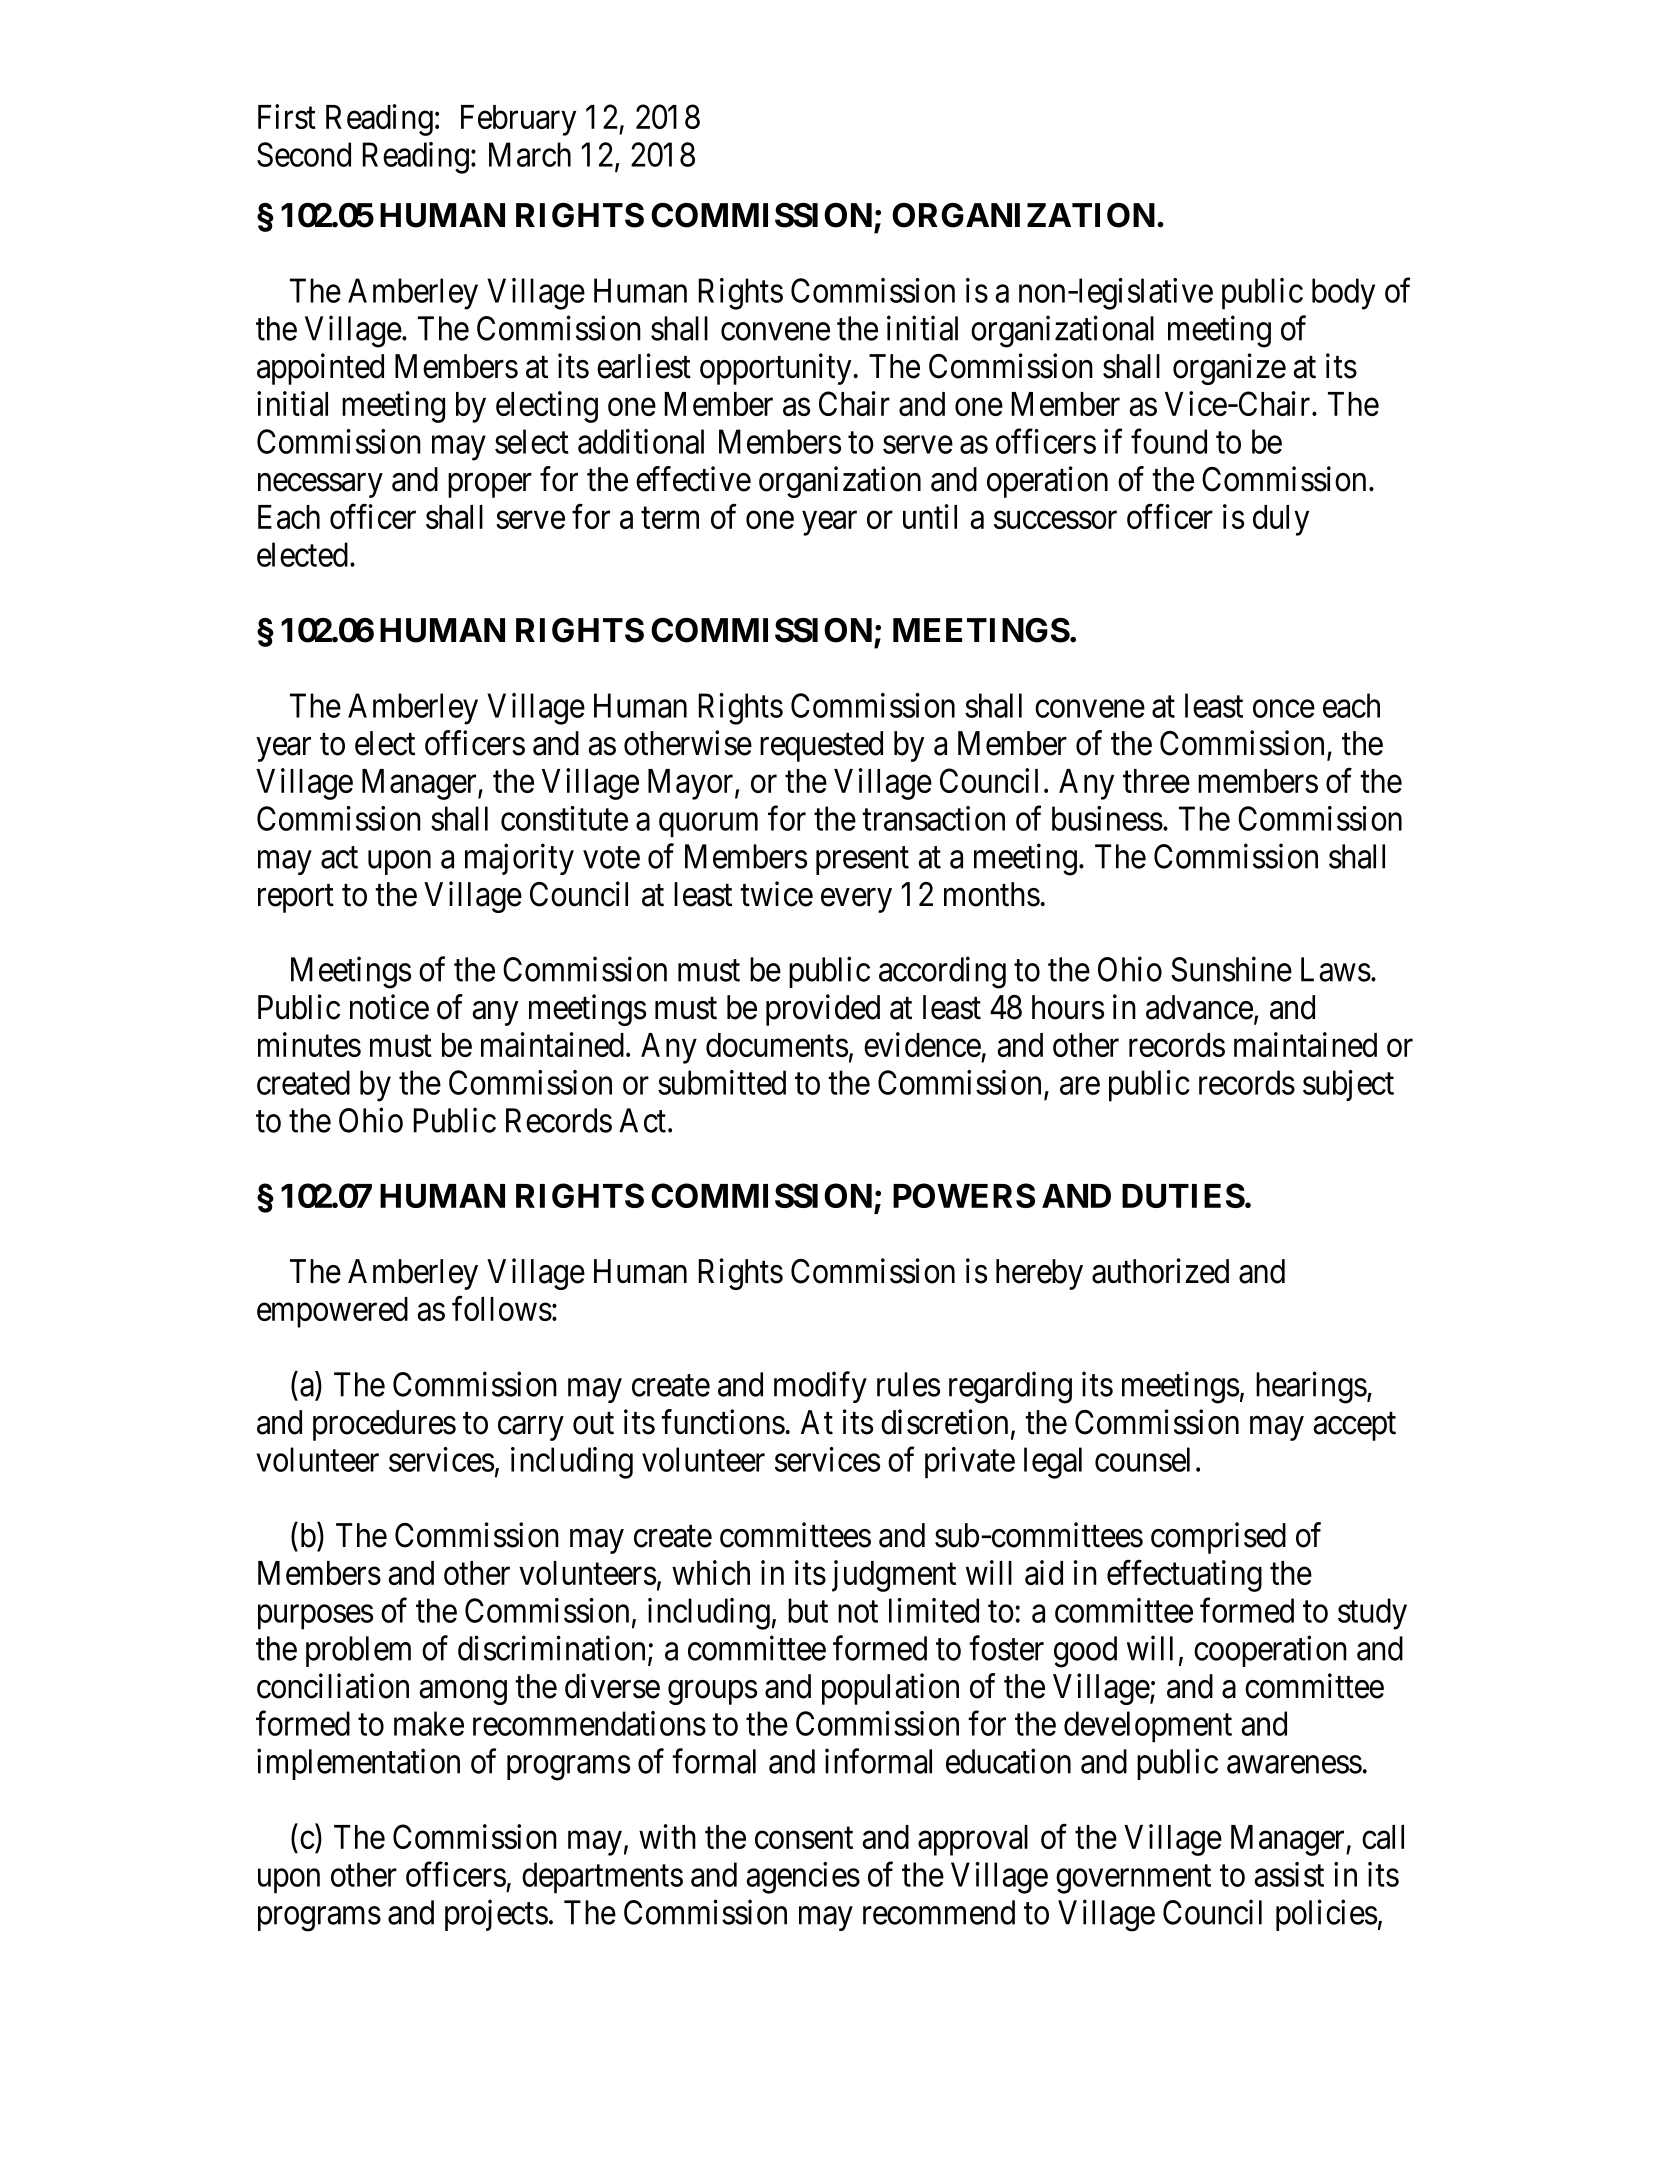 This page has width=1672, height=2164. Describe the element at coordinates (389, 1007) in the page. I see `notice` at that location.
